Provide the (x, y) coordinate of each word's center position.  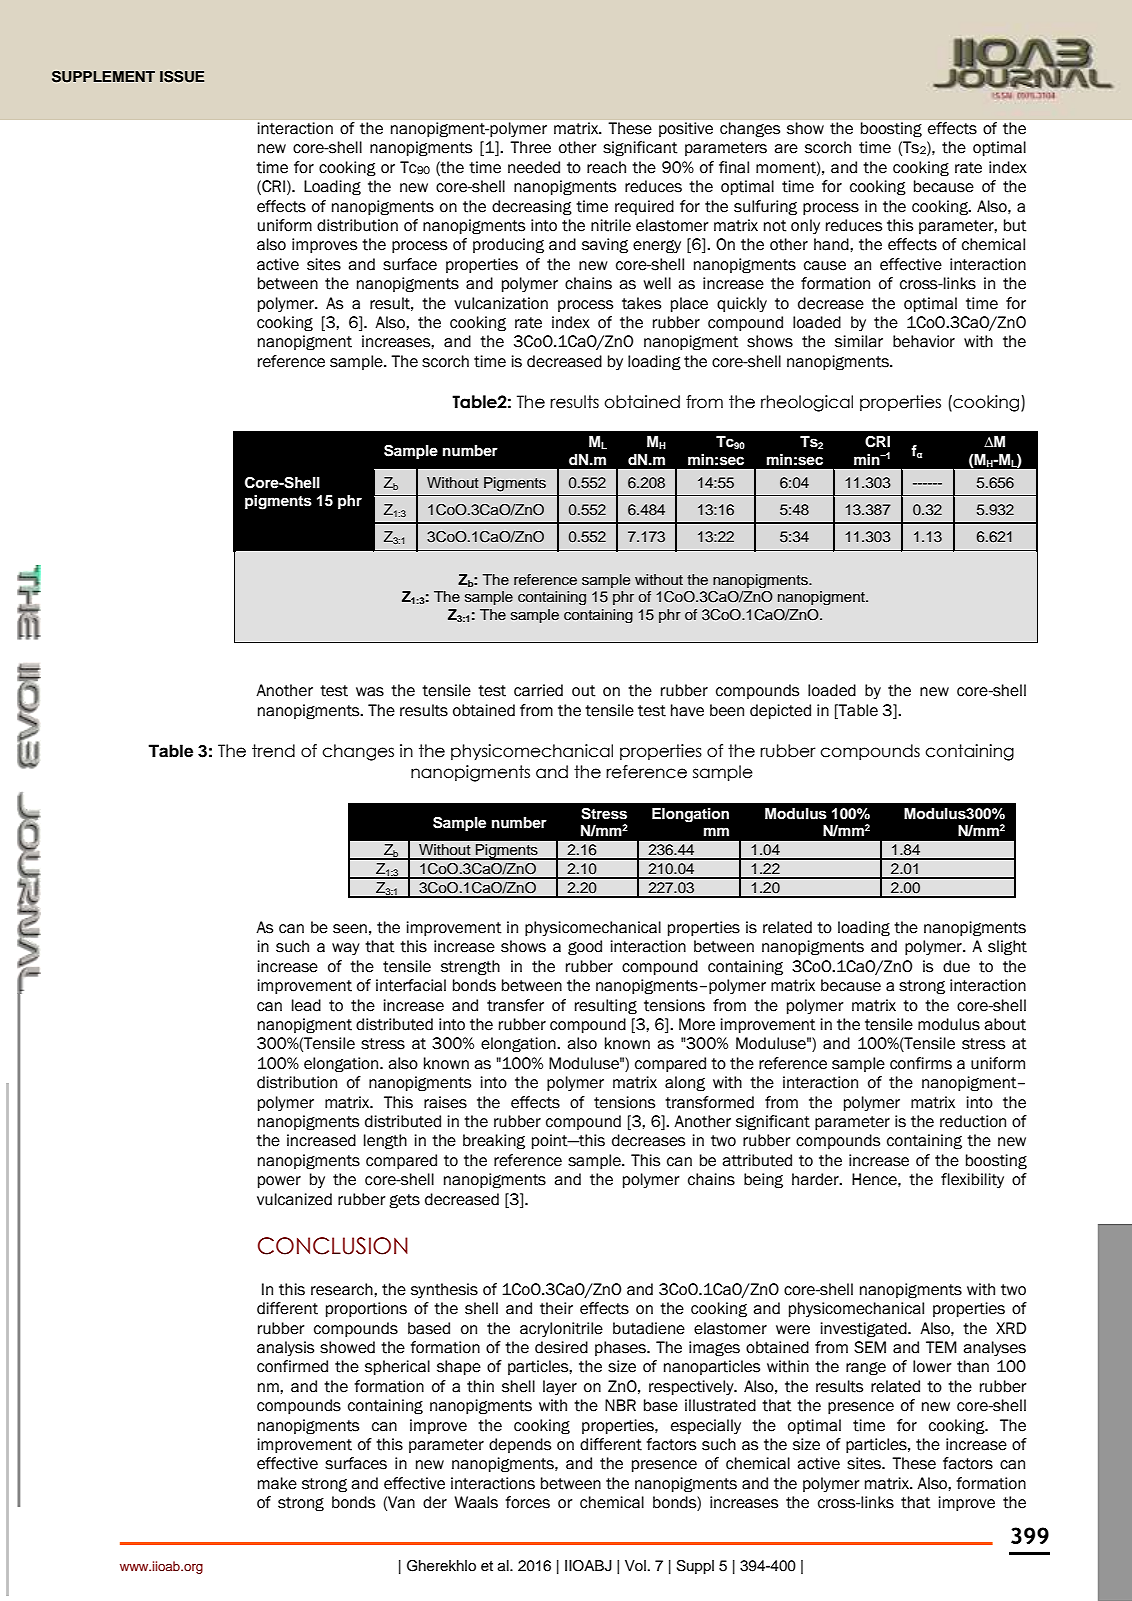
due (956, 966)
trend (273, 751)
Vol (635, 1566)
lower (932, 1366)
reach (606, 167)
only (805, 226)
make (277, 1483)
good (585, 948)
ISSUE (182, 77)
